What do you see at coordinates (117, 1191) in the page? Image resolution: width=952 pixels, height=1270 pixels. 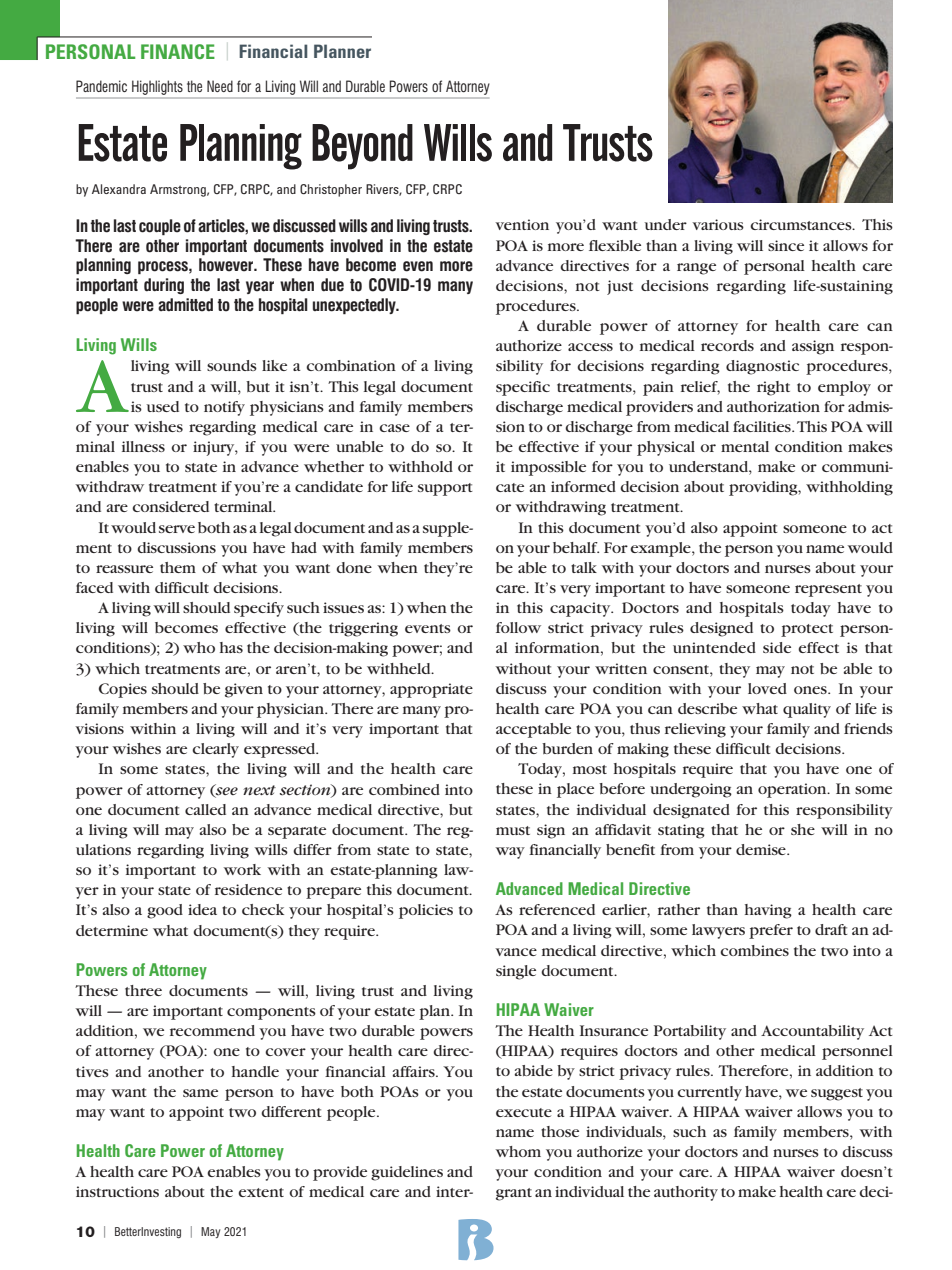 I see `instructions` at bounding box center [117, 1191].
